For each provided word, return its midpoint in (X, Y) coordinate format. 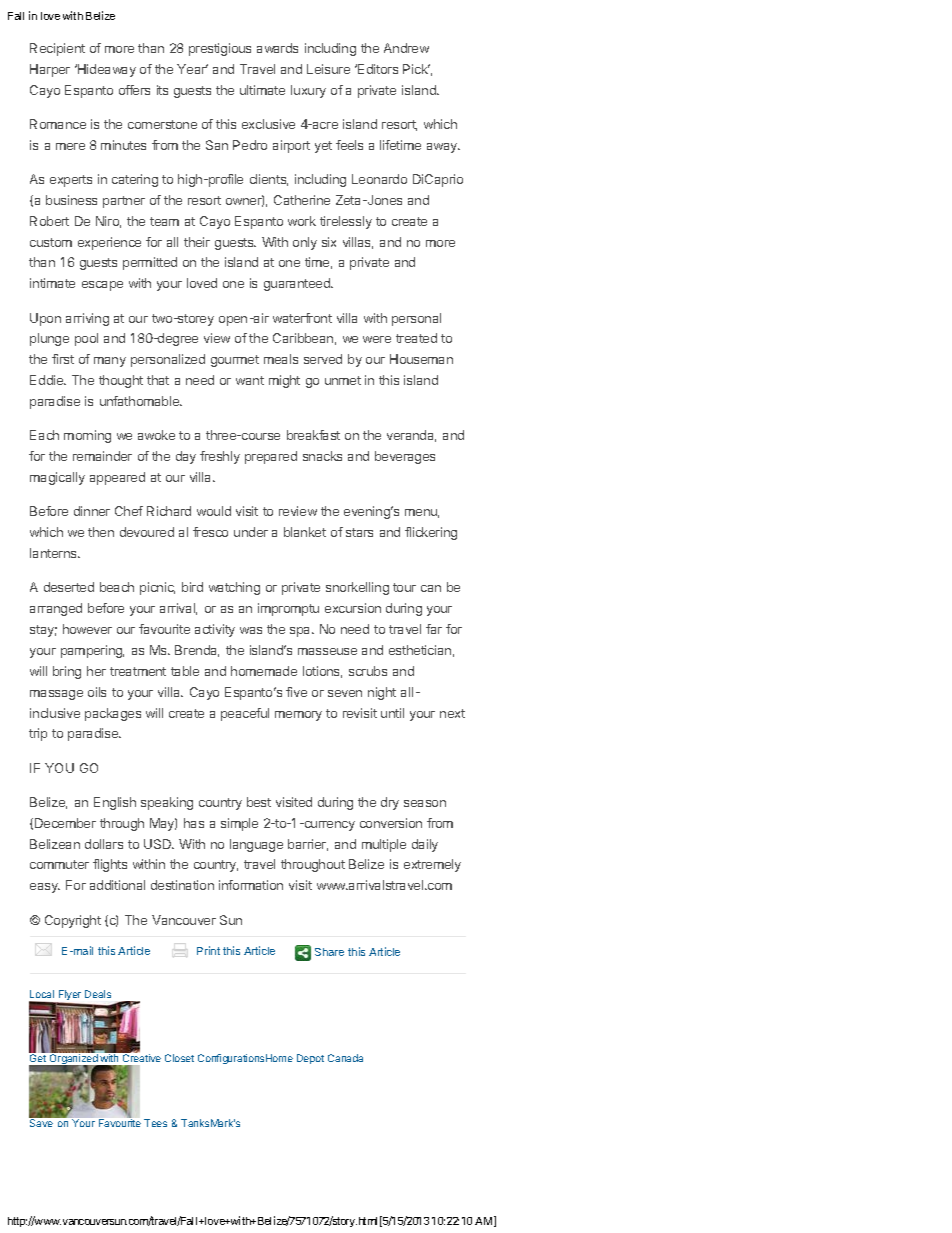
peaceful (245, 714)
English (115, 803)
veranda (411, 436)
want (250, 380)
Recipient (57, 49)
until (392, 713)
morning (87, 436)
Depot (310, 1059)
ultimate (262, 90)
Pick (416, 69)
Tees (155, 1123)
